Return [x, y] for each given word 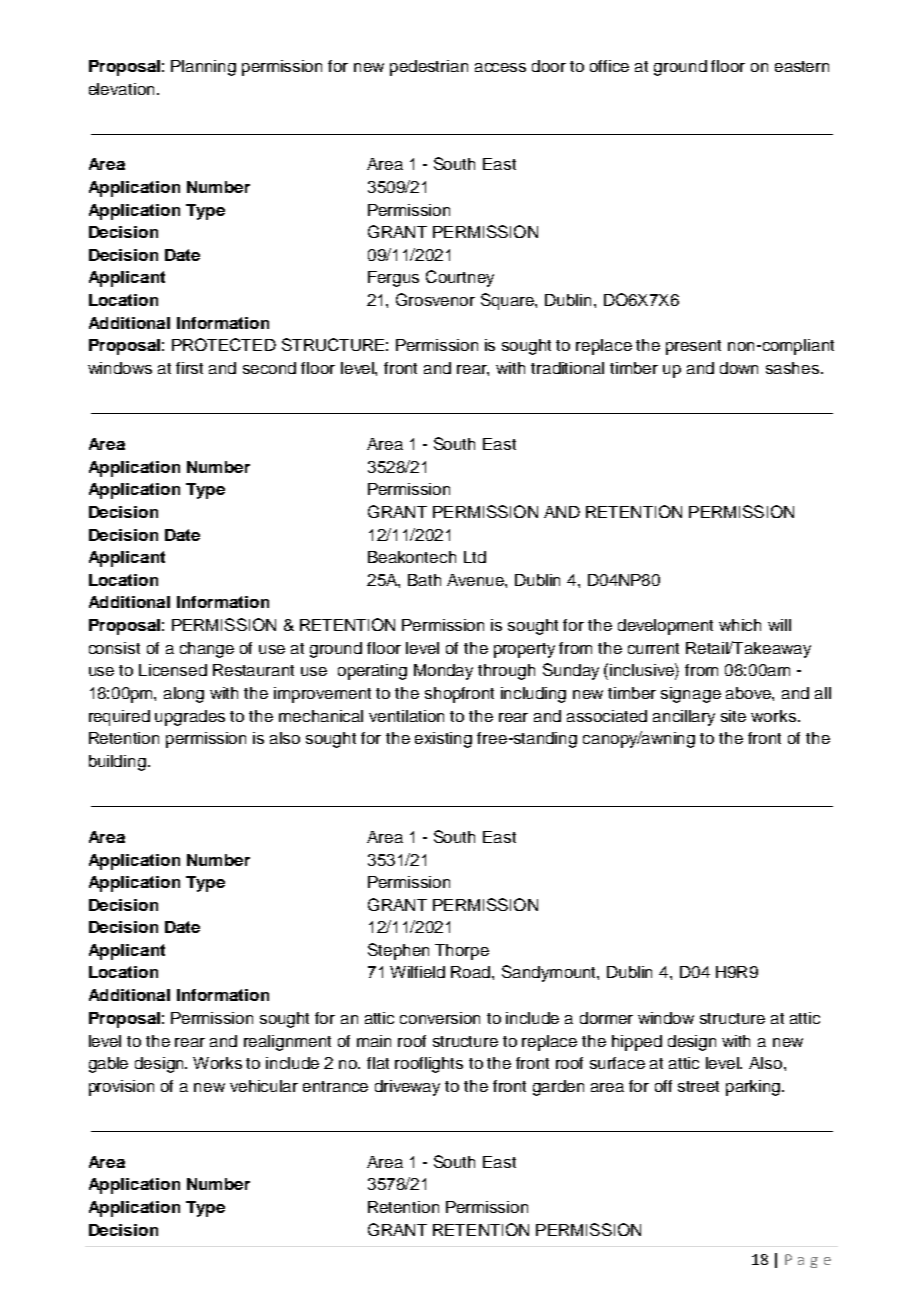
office [609, 66]
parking [754, 1088]
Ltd [475, 557]
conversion [440, 1018]
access [500, 67]
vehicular [264, 1086]
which [740, 625]
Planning [203, 68]
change [207, 650]
